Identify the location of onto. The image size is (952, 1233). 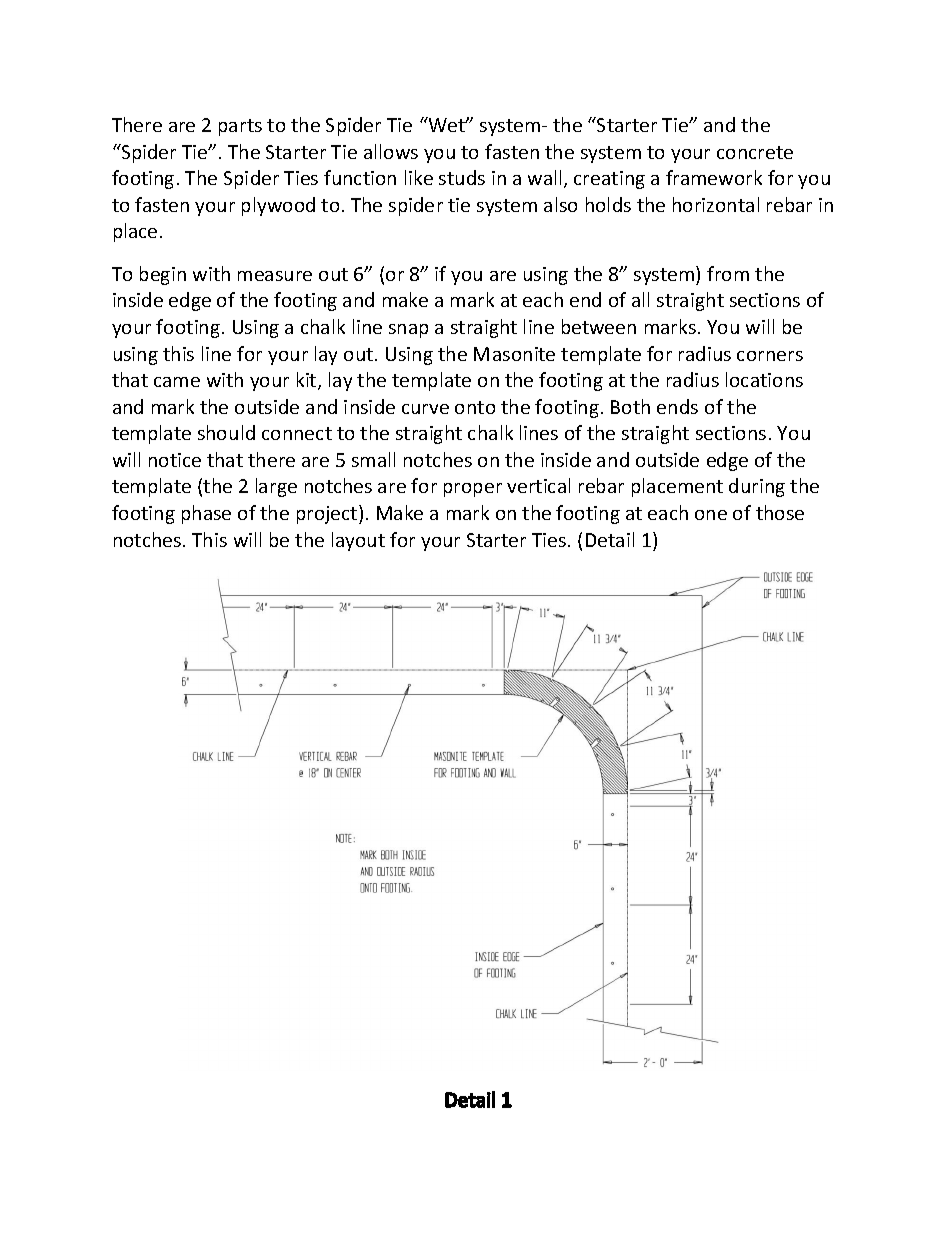
(475, 407).
